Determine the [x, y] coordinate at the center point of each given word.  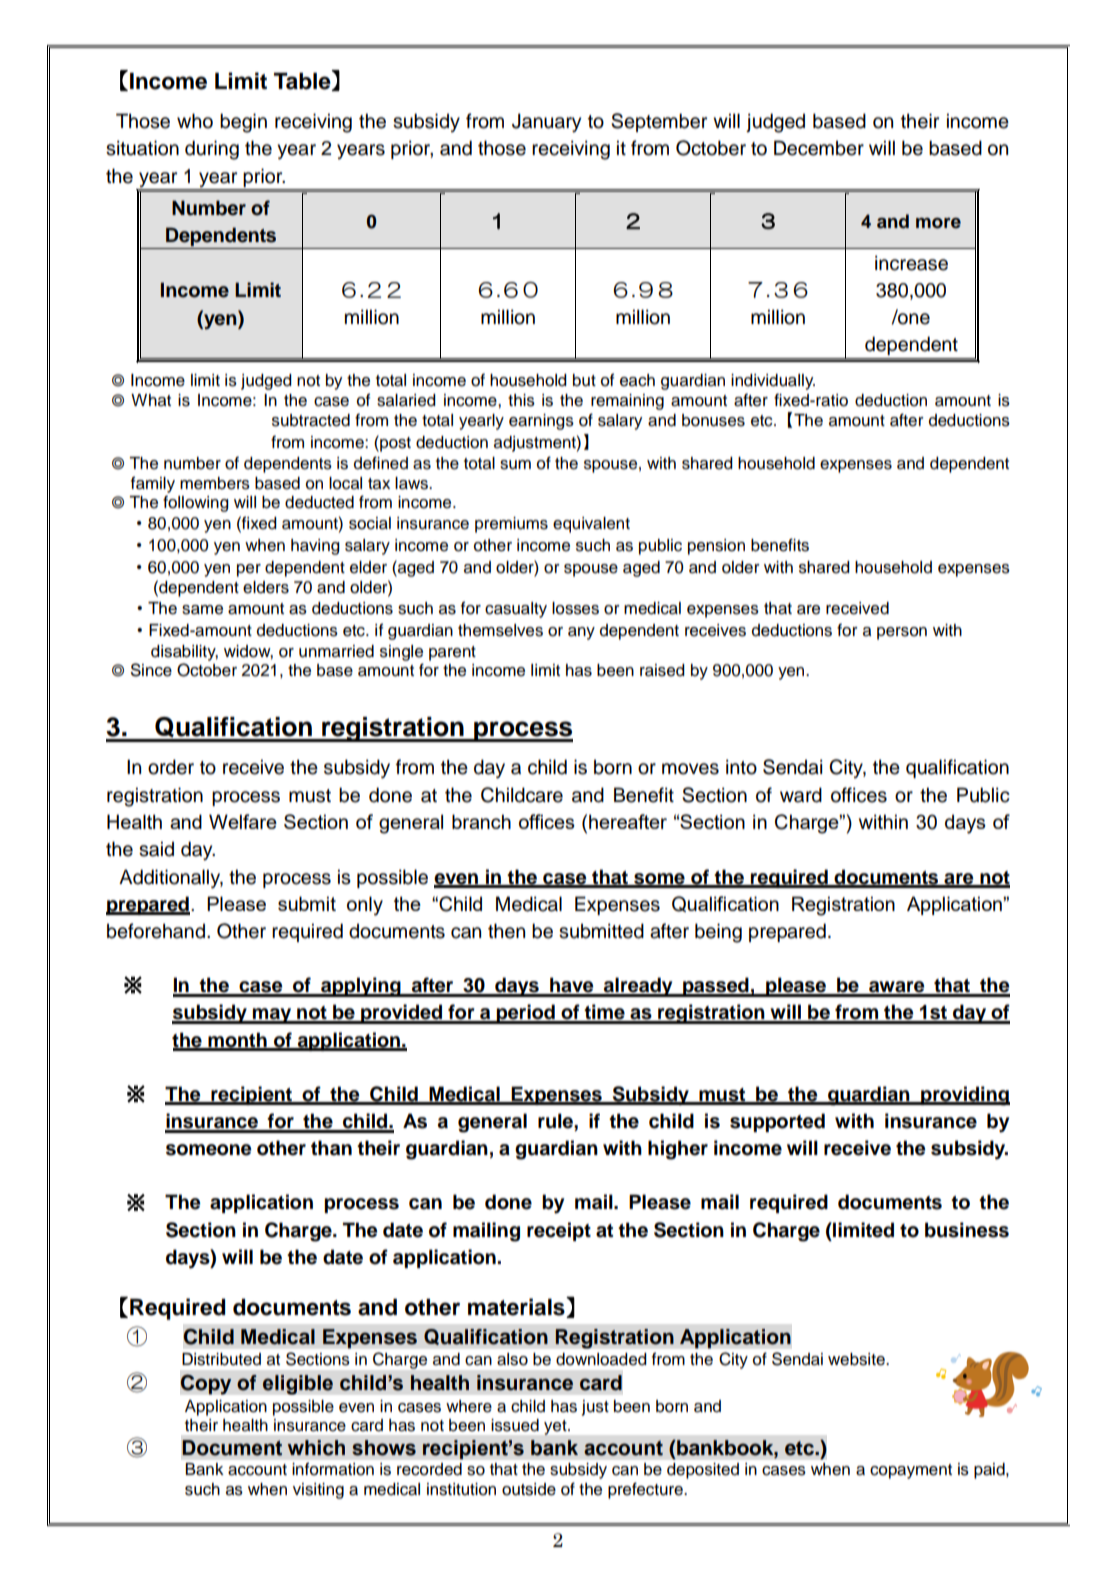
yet [556, 1427]
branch [481, 821]
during [212, 150]
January [546, 123]
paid [990, 1471]
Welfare [243, 821]
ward [801, 795]
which [316, 1448]
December [819, 148]
